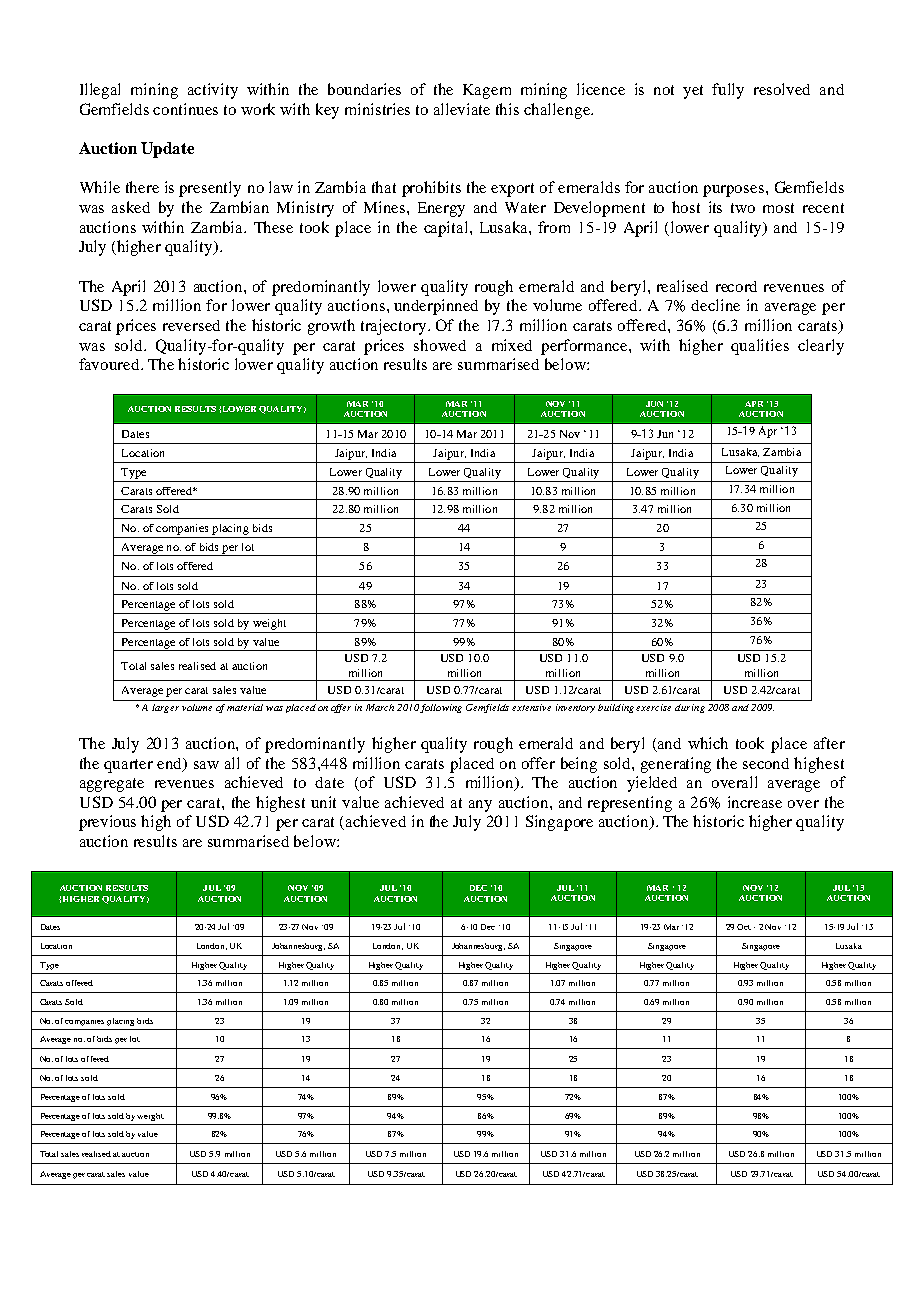 This screenshot has height=1308, width=924. I want to click on alleviate, so click(462, 109).
